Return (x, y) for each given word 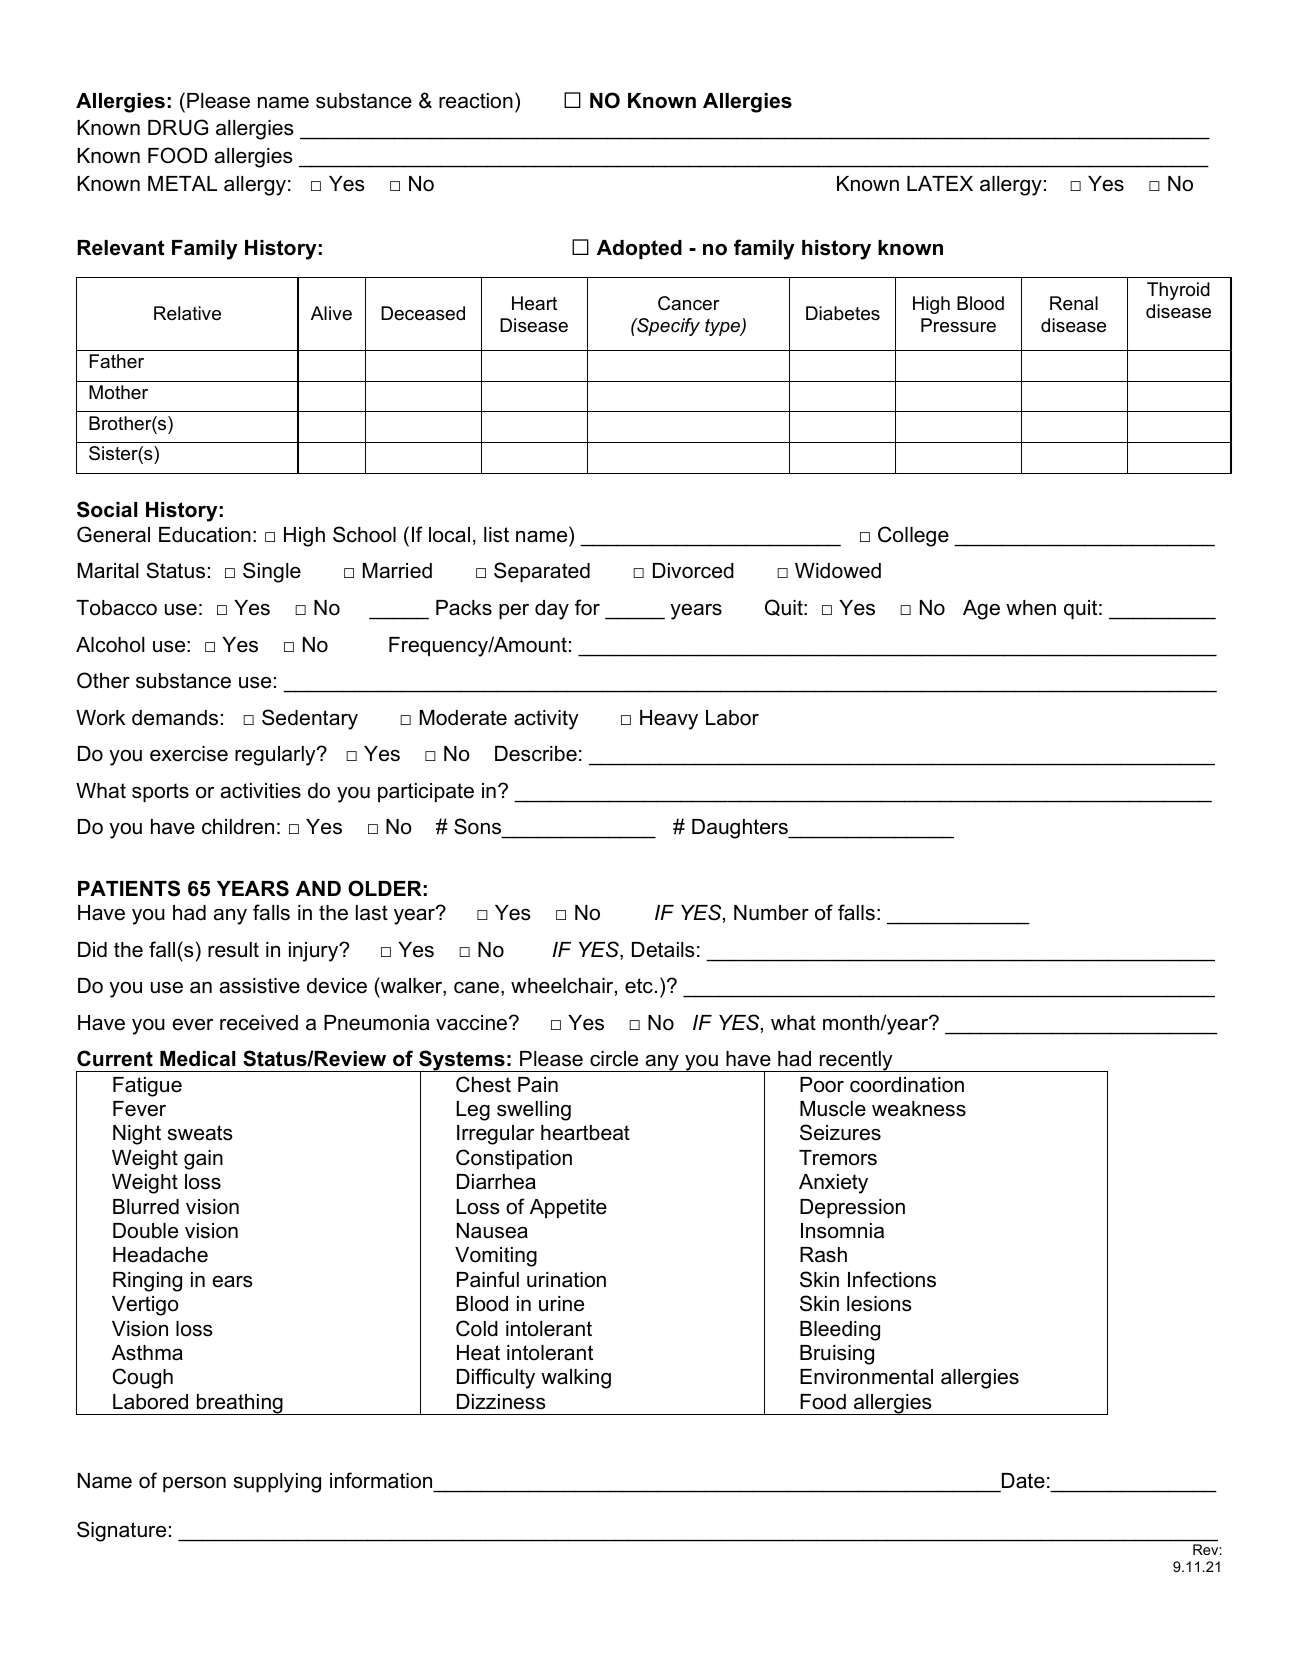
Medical (197, 1059)
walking (576, 1379)
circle (614, 1059)
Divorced (693, 571)
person (194, 1485)
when (1031, 608)
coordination (907, 1085)
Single (272, 572)
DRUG (178, 127)
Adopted (639, 249)
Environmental (866, 1377)
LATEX (940, 183)
